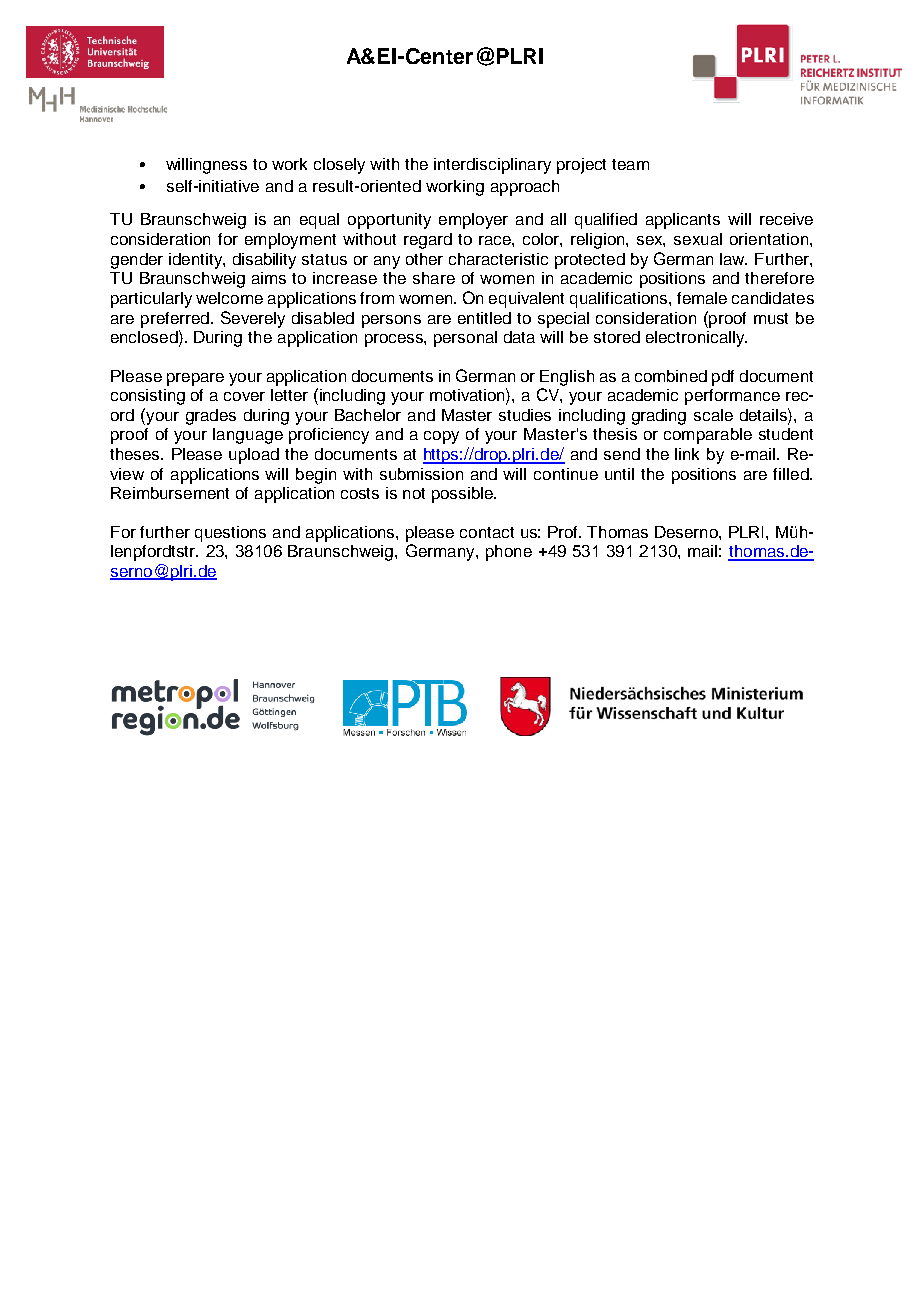  Describe the element at coordinates (339, 166) in the screenshot. I see `closely` at that location.
